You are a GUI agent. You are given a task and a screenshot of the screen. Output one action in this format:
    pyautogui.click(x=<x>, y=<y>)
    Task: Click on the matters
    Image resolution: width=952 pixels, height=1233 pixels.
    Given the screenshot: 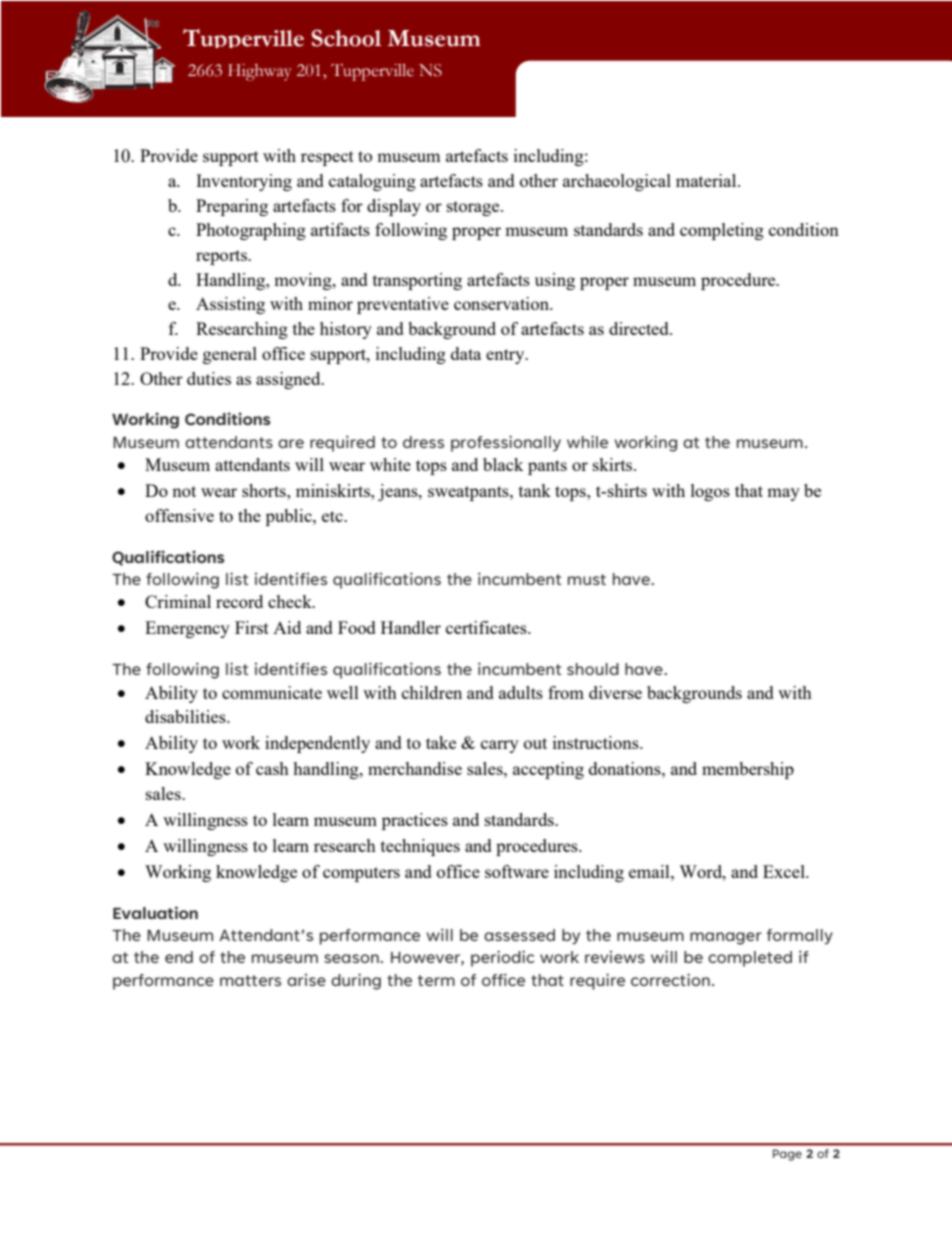 What is the action you would take?
    pyautogui.click(x=250, y=980)
